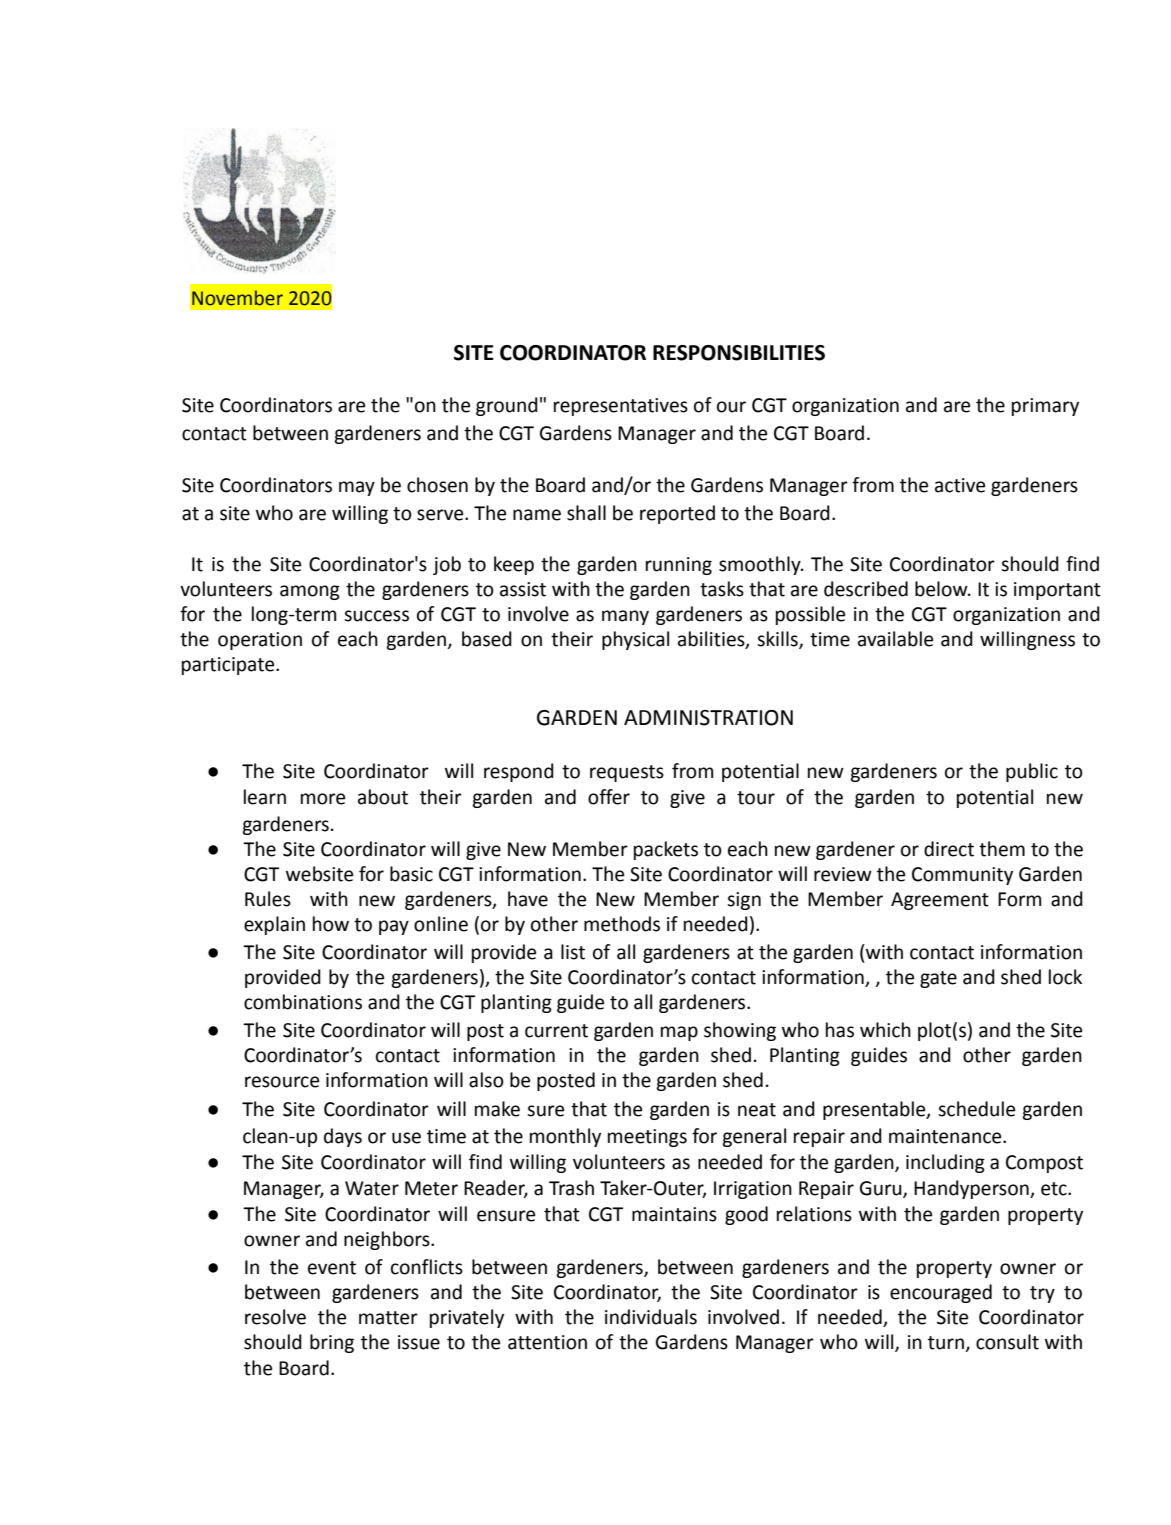  What do you see at coordinates (237, 298) in the image?
I see `November` at bounding box center [237, 298].
